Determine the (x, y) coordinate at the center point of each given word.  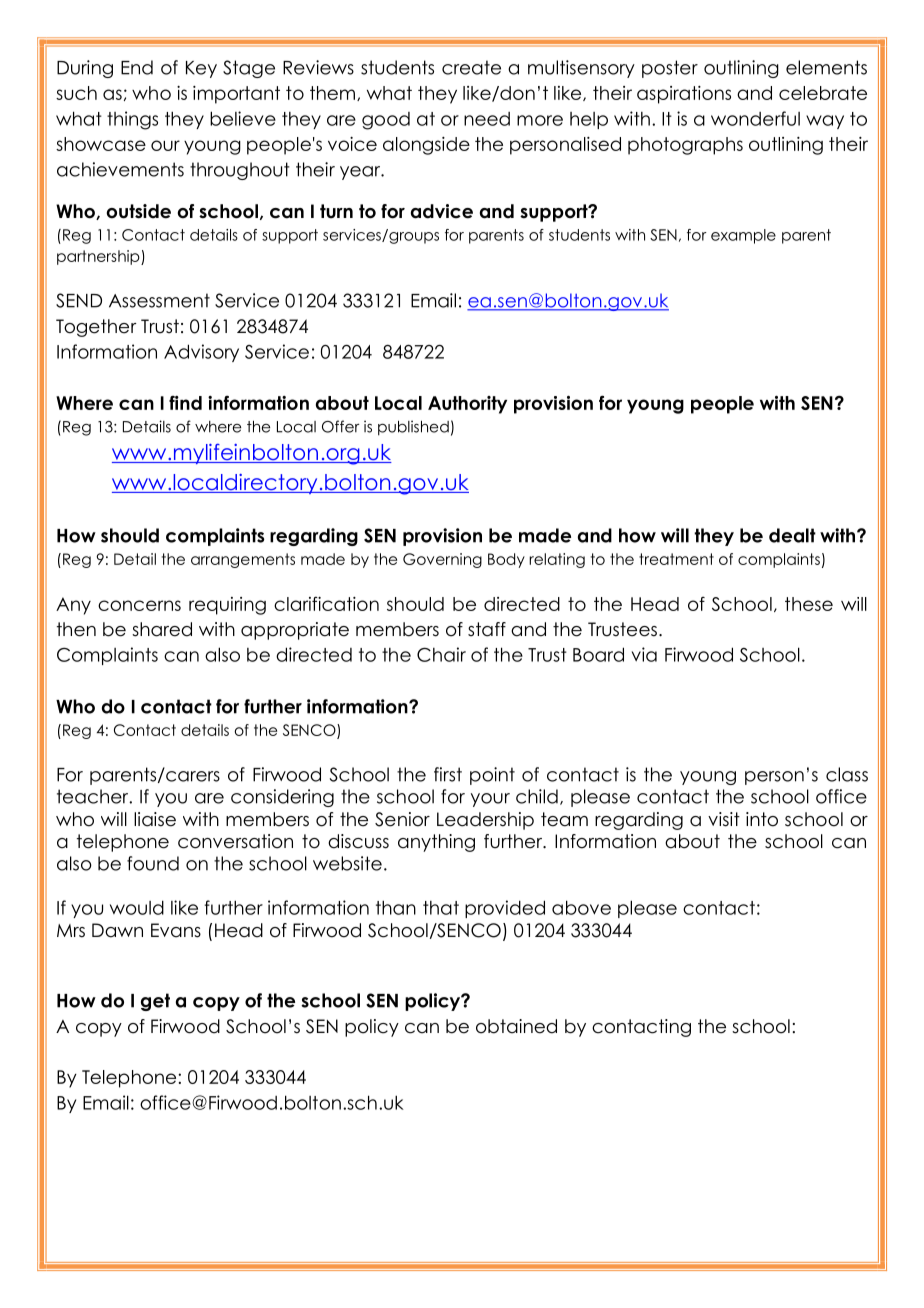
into (762, 819)
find (185, 403)
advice (442, 211)
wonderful (755, 118)
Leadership (485, 821)
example (743, 236)
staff (487, 629)
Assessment (159, 300)
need (487, 119)
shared (162, 629)
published (413, 428)
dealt (792, 535)
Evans (176, 930)
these (809, 604)
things (132, 120)
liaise (155, 819)
